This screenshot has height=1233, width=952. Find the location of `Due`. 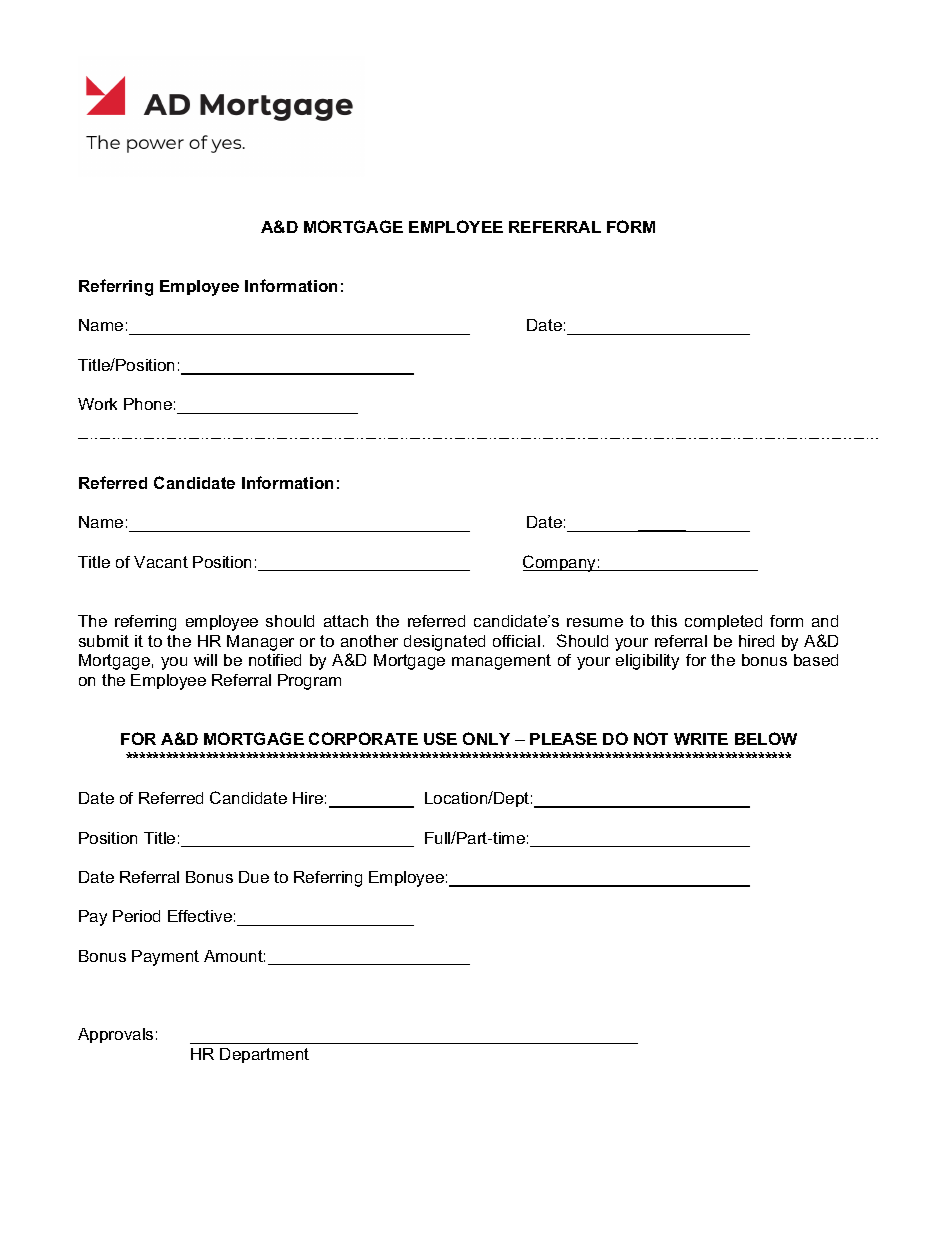

Due is located at coordinates (254, 877).
